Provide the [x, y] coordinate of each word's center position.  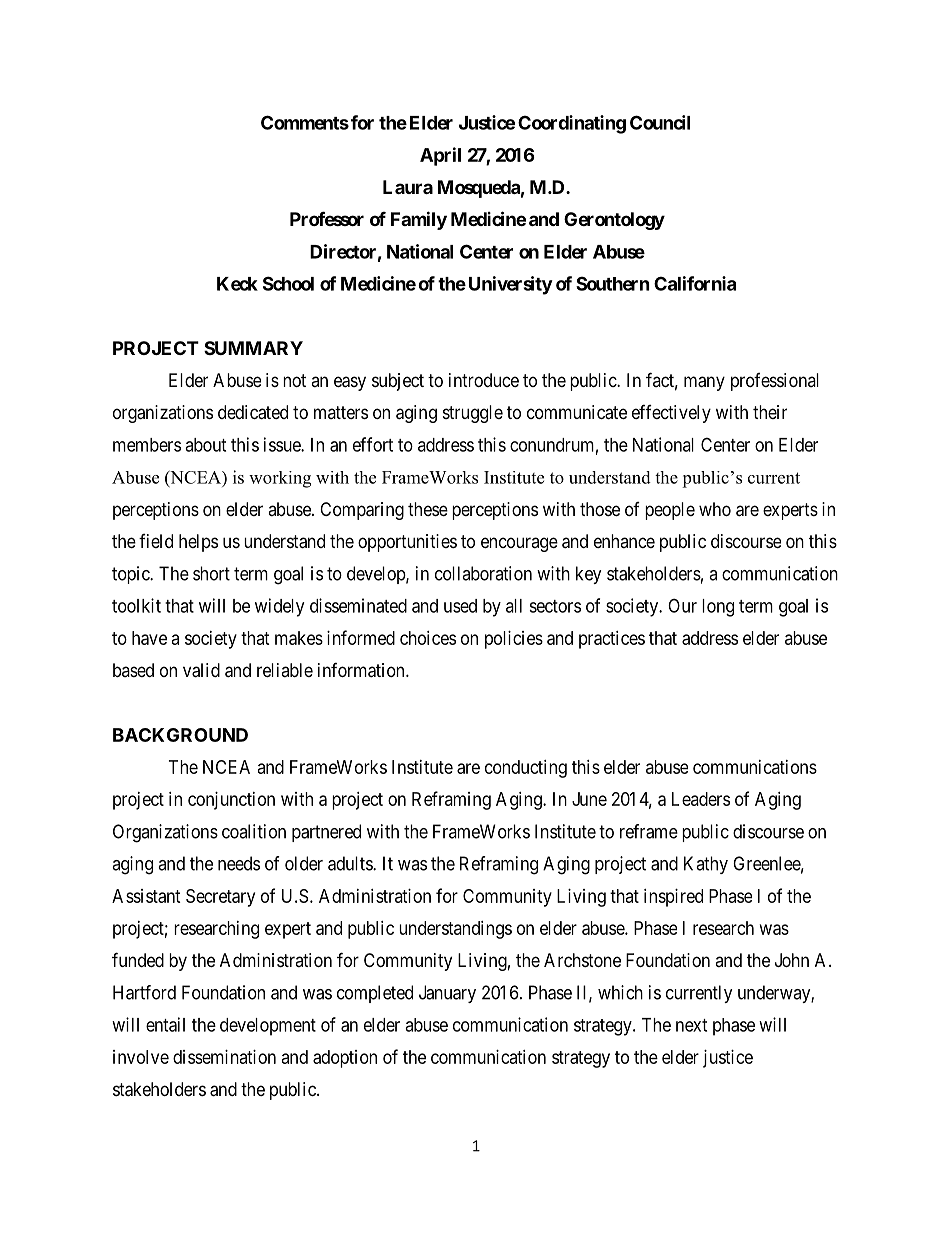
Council [660, 122]
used [460, 606]
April [440, 156]
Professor [327, 218]
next [691, 1025]
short [211, 573]
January [447, 994]
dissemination [224, 1057]
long [718, 608]
